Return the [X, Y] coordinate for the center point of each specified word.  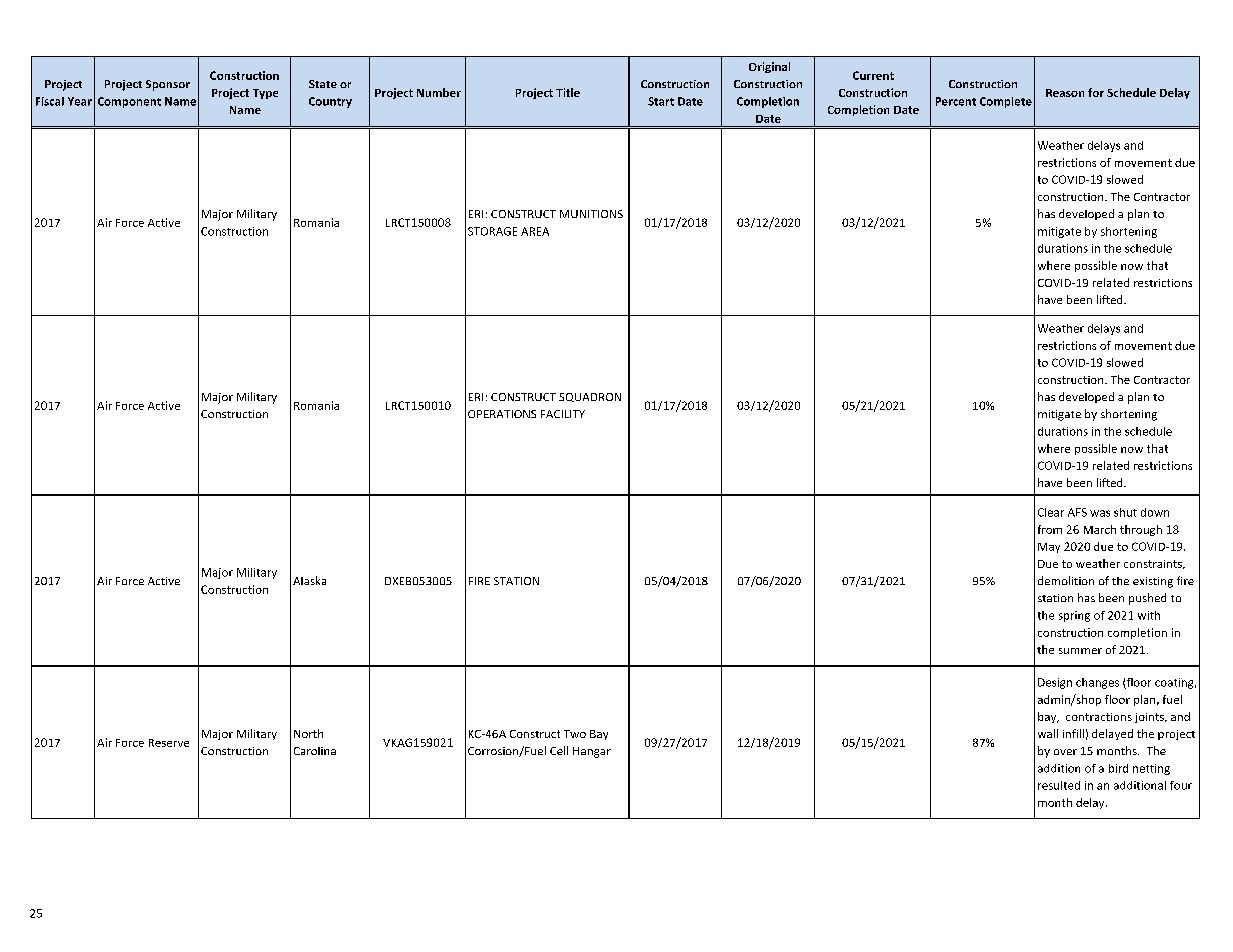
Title [568, 92]
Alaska [309, 580]
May [1049, 548]
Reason [1065, 93]
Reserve [169, 743]
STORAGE [492, 231]
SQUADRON [590, 397]
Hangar [592, 752]
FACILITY [563, 414]
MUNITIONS [591, 214]
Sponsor [168, 85]
